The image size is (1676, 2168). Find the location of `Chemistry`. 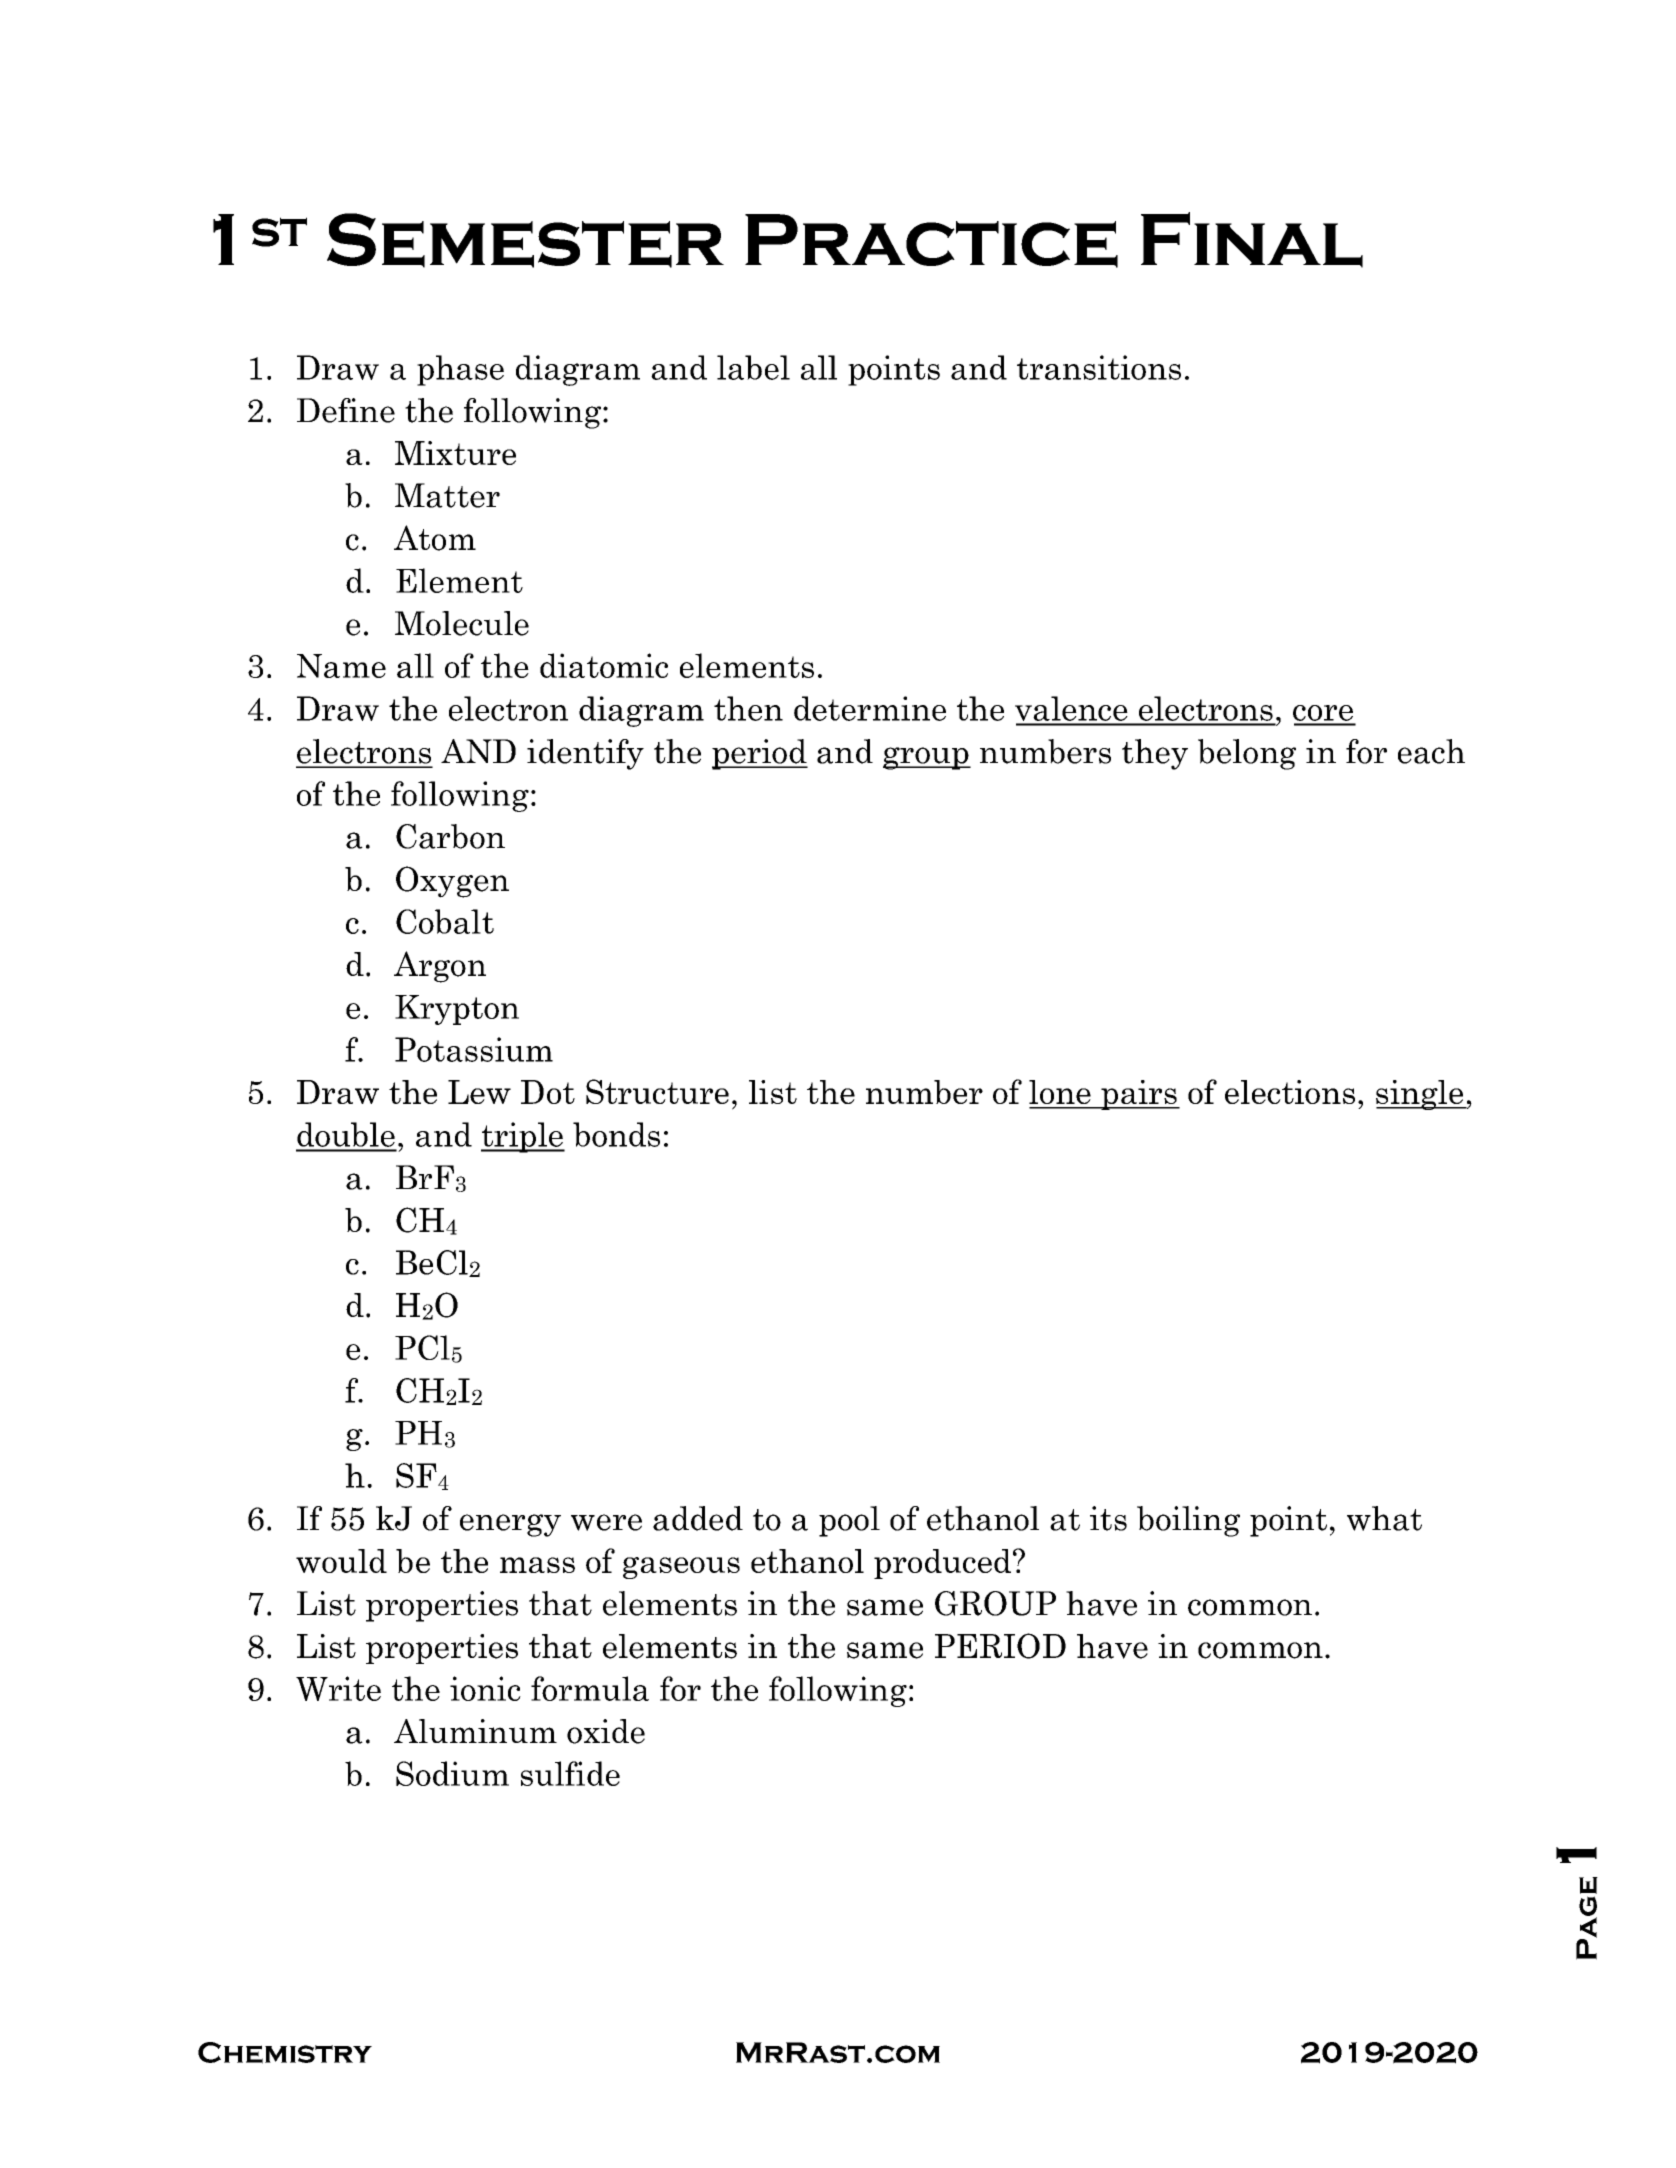

Chemistry is located at coordinates (285, 2053).
